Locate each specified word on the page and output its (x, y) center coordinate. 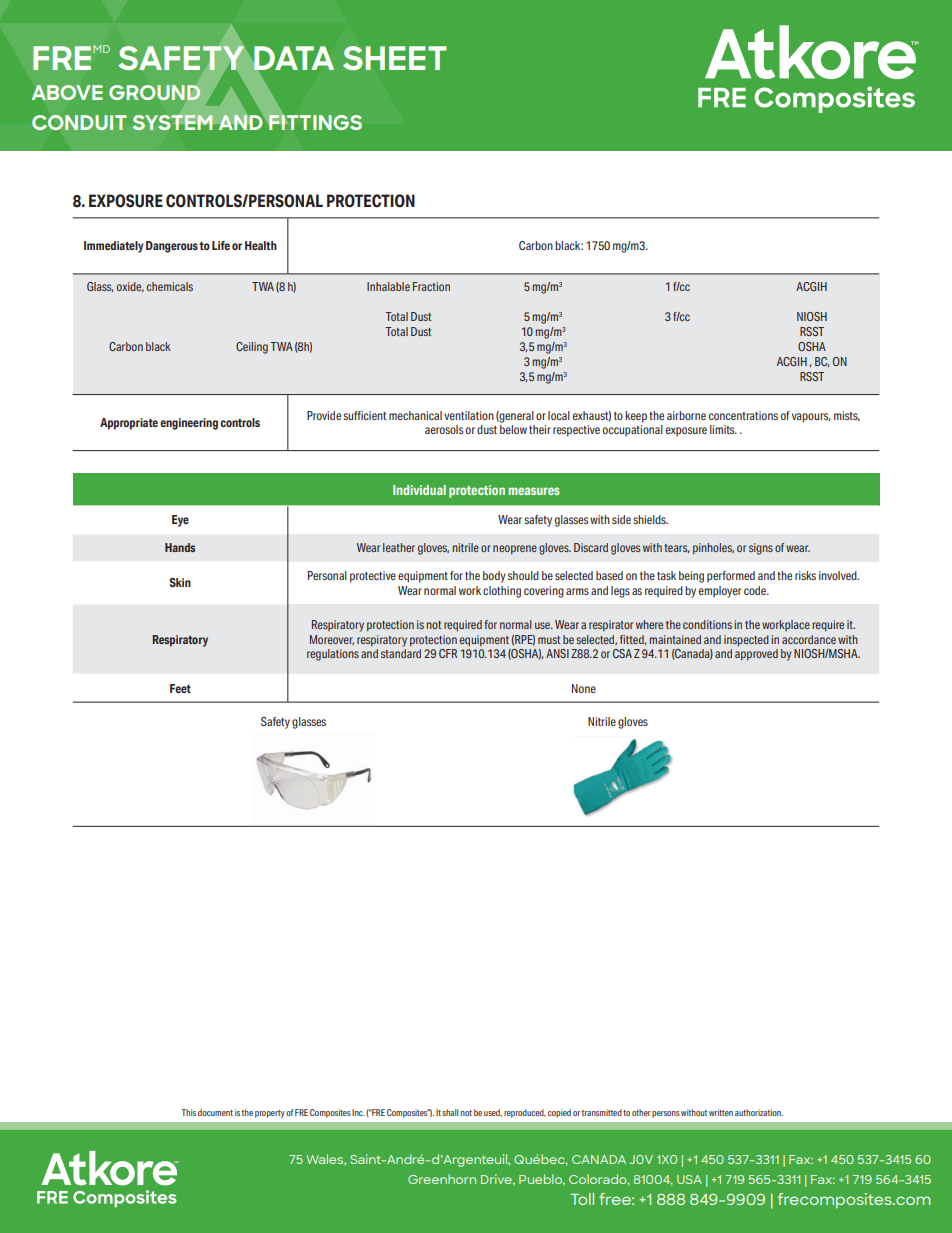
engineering (189, 424)
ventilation (469, 415)
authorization (759, 1112)
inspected (746, 641)
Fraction (431, 286)
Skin (180, 582)
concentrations (743, 415)
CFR (448, 653)
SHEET (395, 58)
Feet (180, 688)
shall (450, 1112)
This (188, 1112)
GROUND (155, 92)
